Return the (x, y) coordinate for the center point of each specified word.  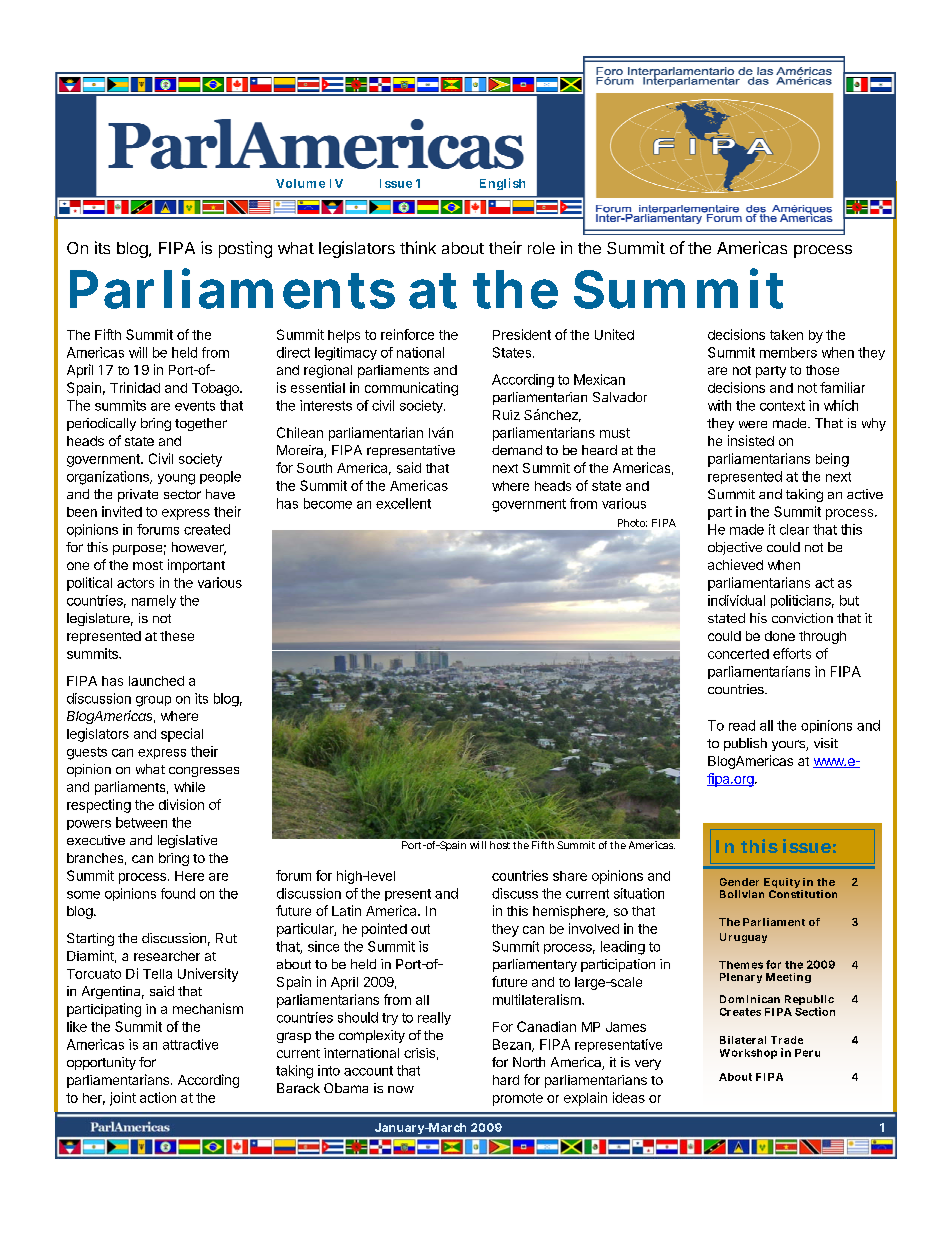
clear (794, 529)
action (158, 1097)
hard (506, 1080)
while (189, 787)
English (502, 184)
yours (789, 745)
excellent (403, 503)
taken (786, 335)
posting (245, 249)
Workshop (748, 1054)
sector (182, 494)
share (570, 876)
